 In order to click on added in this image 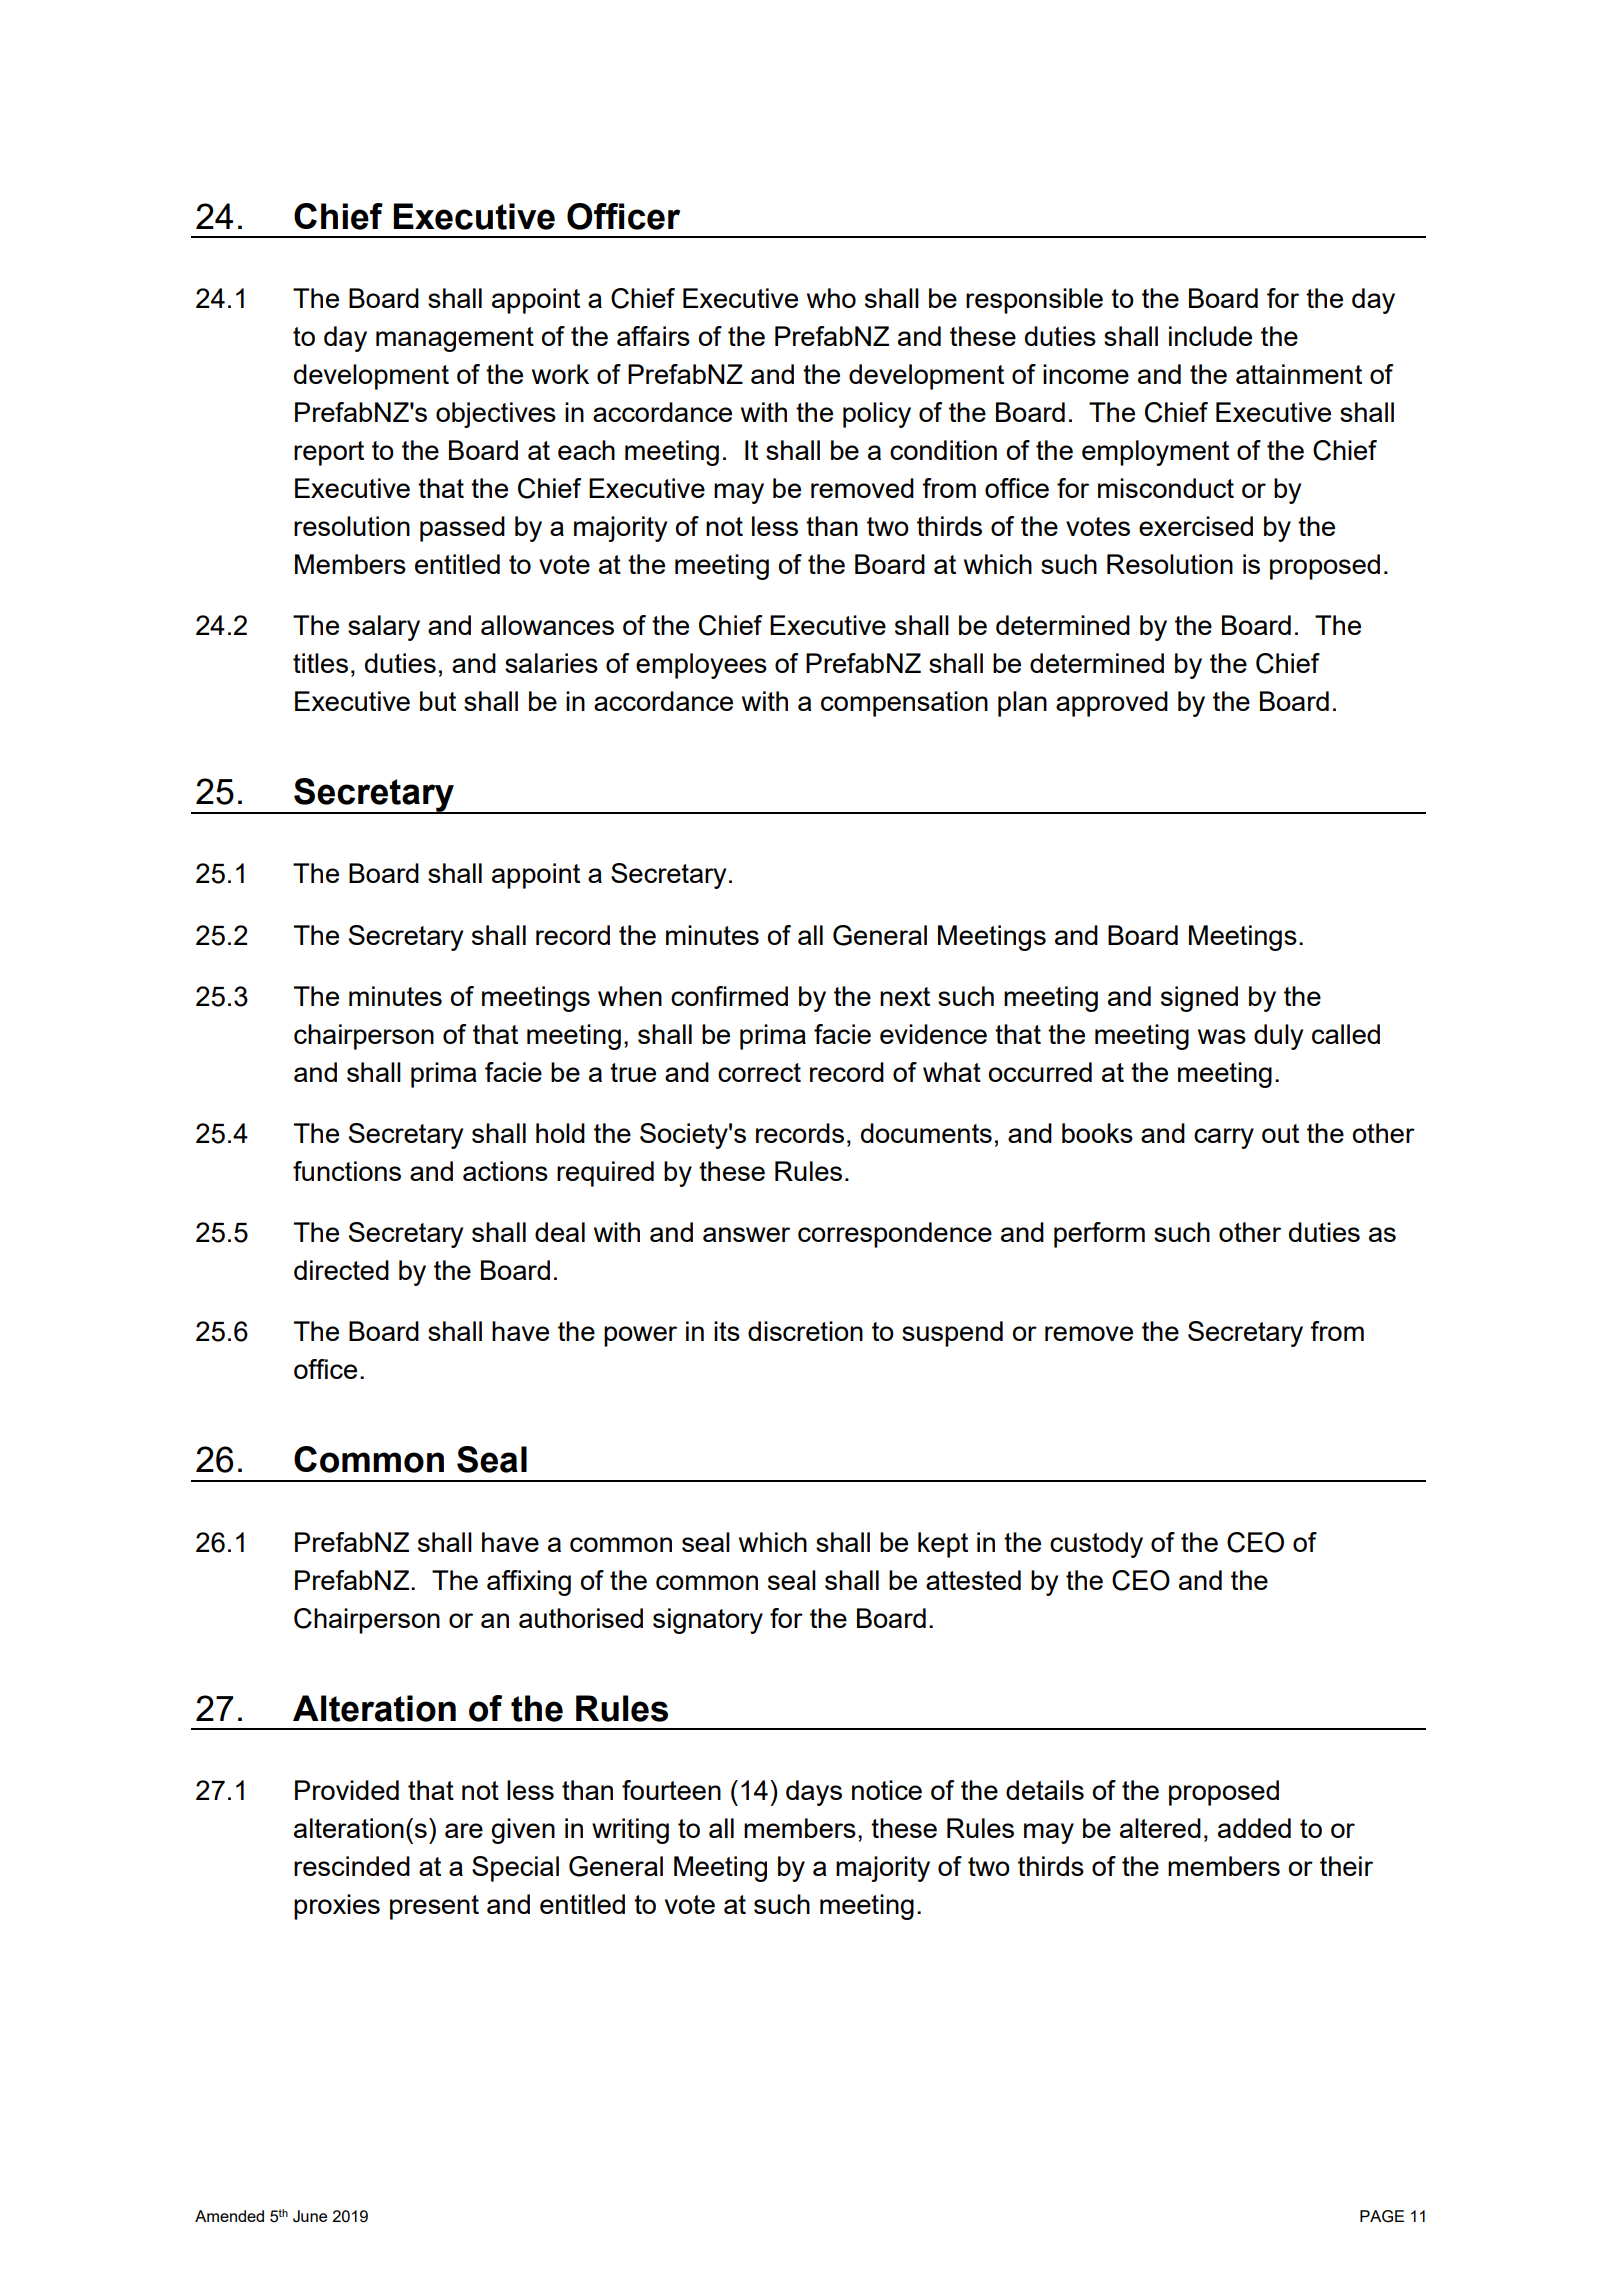, I will do `click(1254, 1828)`.
